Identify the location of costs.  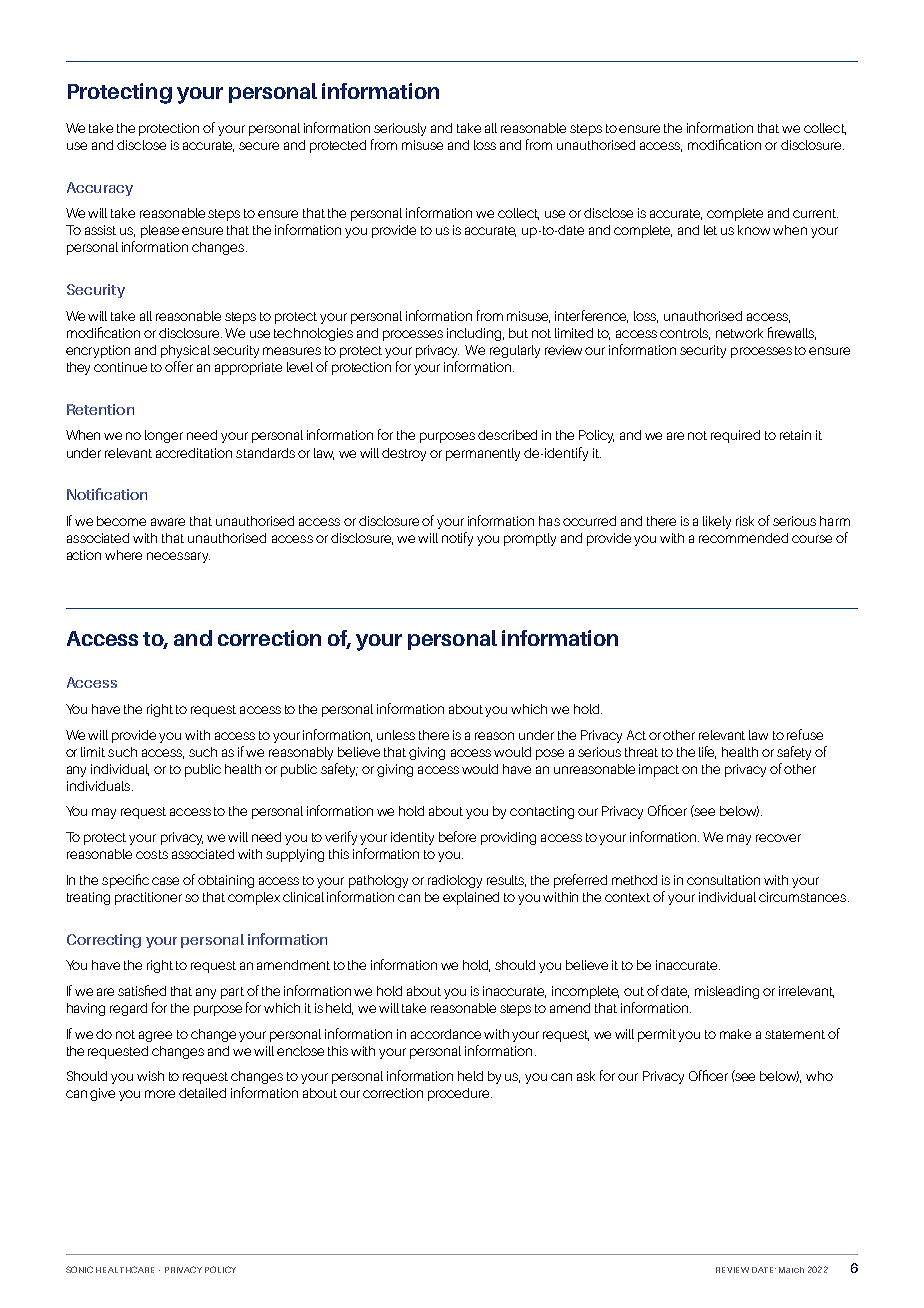
(152, 854).
